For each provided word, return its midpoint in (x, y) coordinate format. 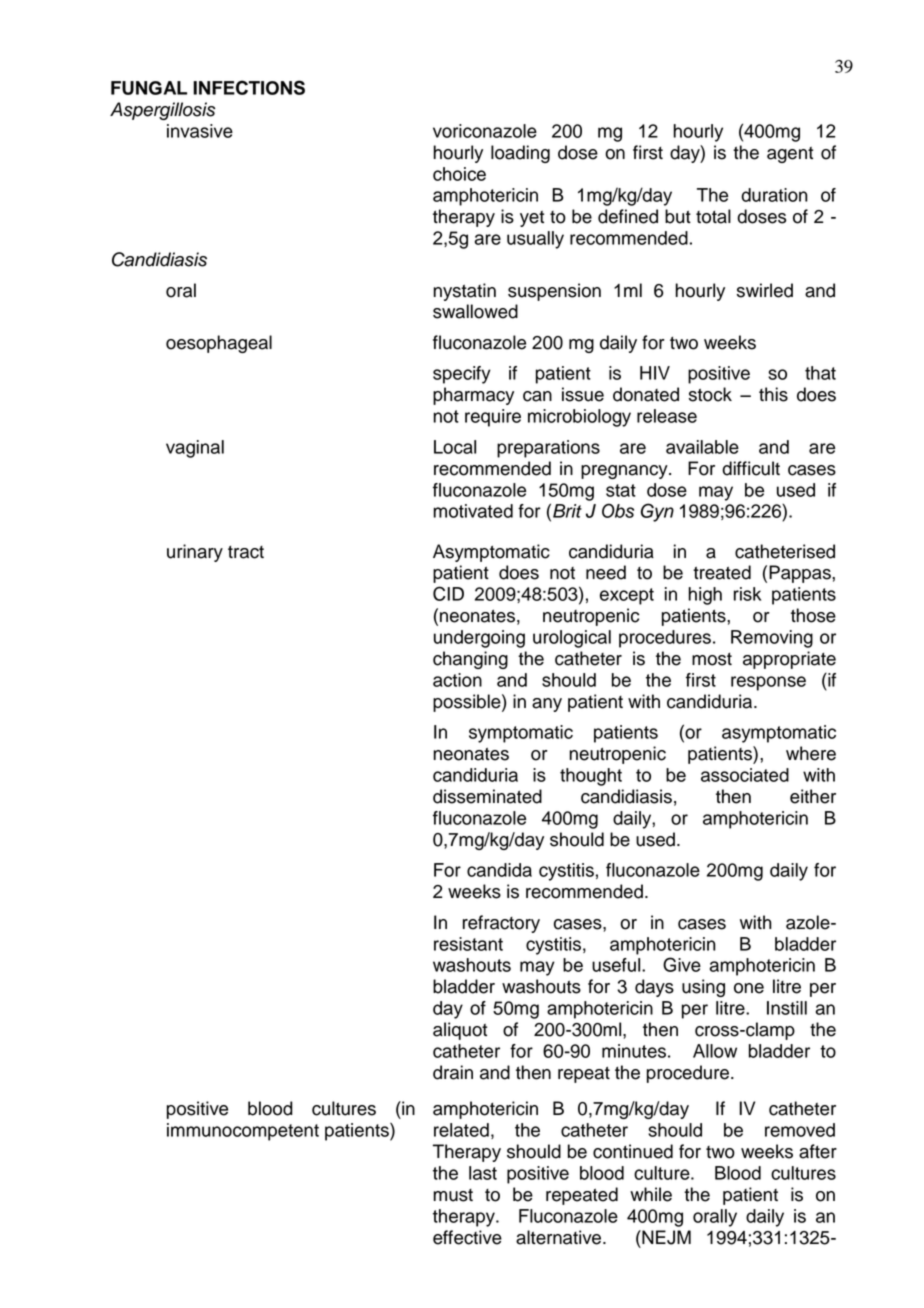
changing (470, 660)
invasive (200, 131)
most (712, 659)
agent (790, 155)
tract (246, 552)
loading (520, 154)
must (453, 1195)
